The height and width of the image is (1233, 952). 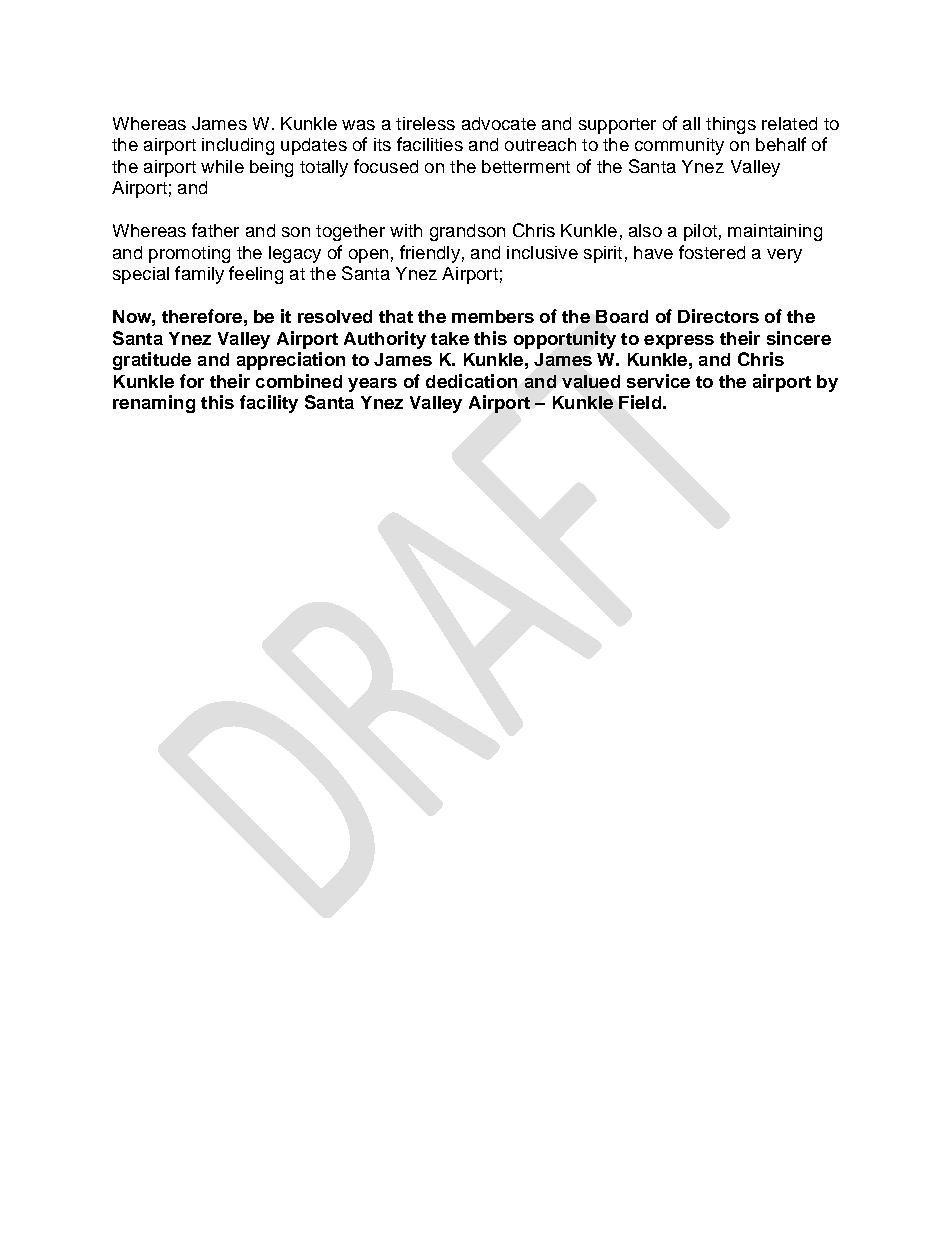 I want to click on dedication, so click(x=471, y=381).
